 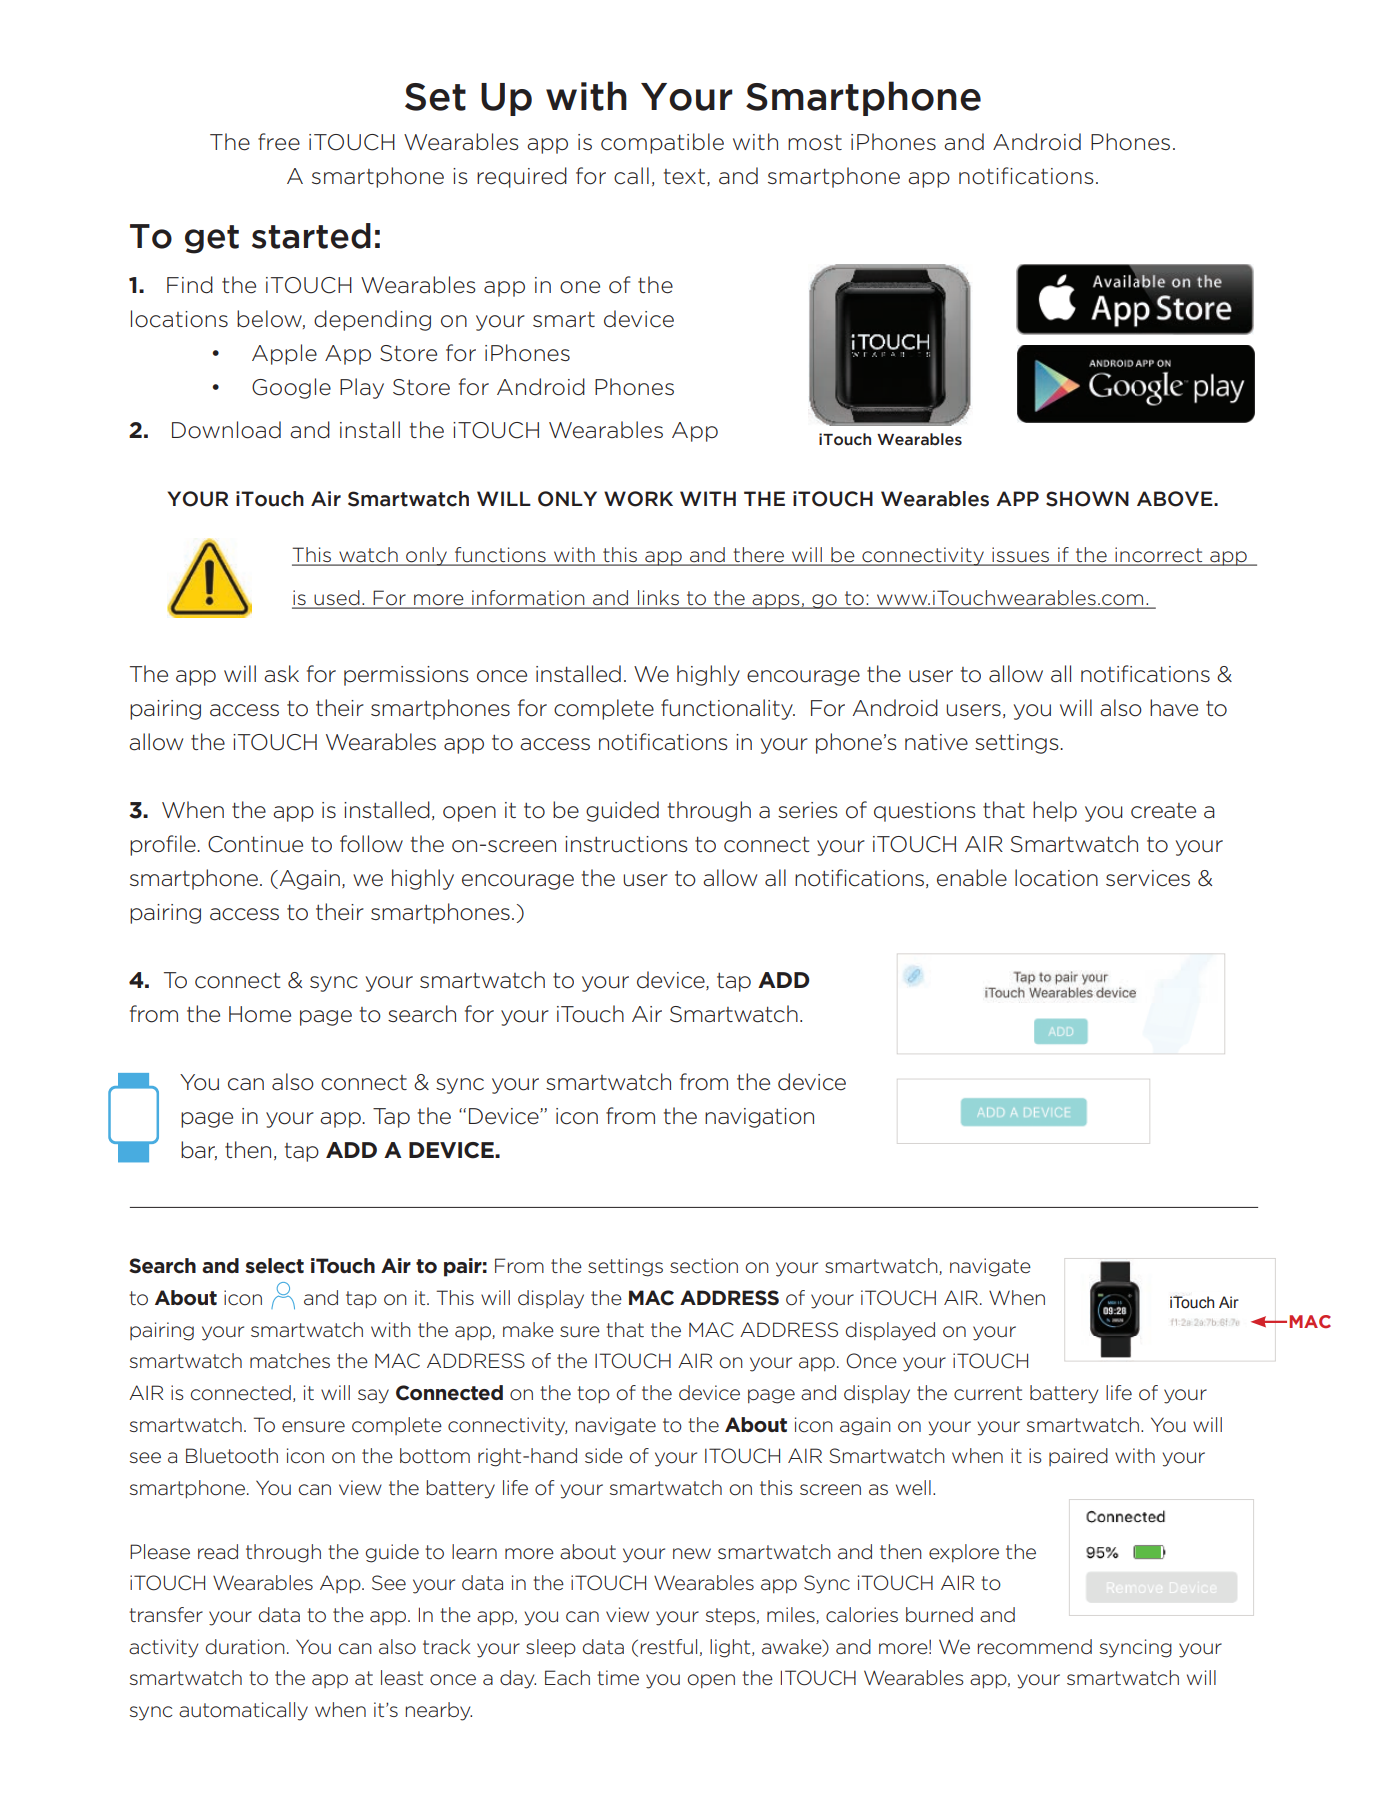 What do you see at coordinates (279, 142) in the document?
I see `free` at bounding box center [279, 142].
